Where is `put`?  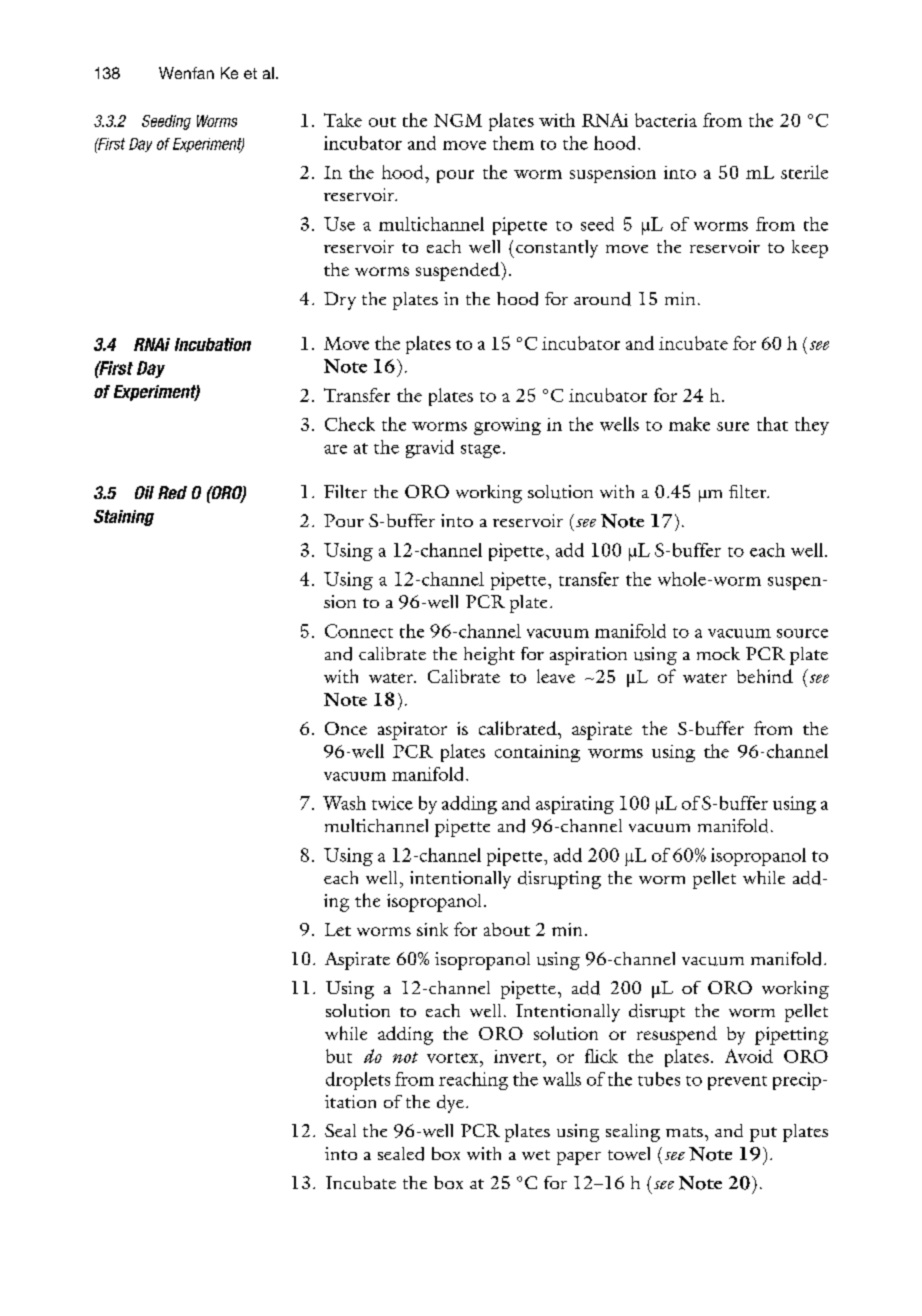
put is located at coordinates (763, 1134).
